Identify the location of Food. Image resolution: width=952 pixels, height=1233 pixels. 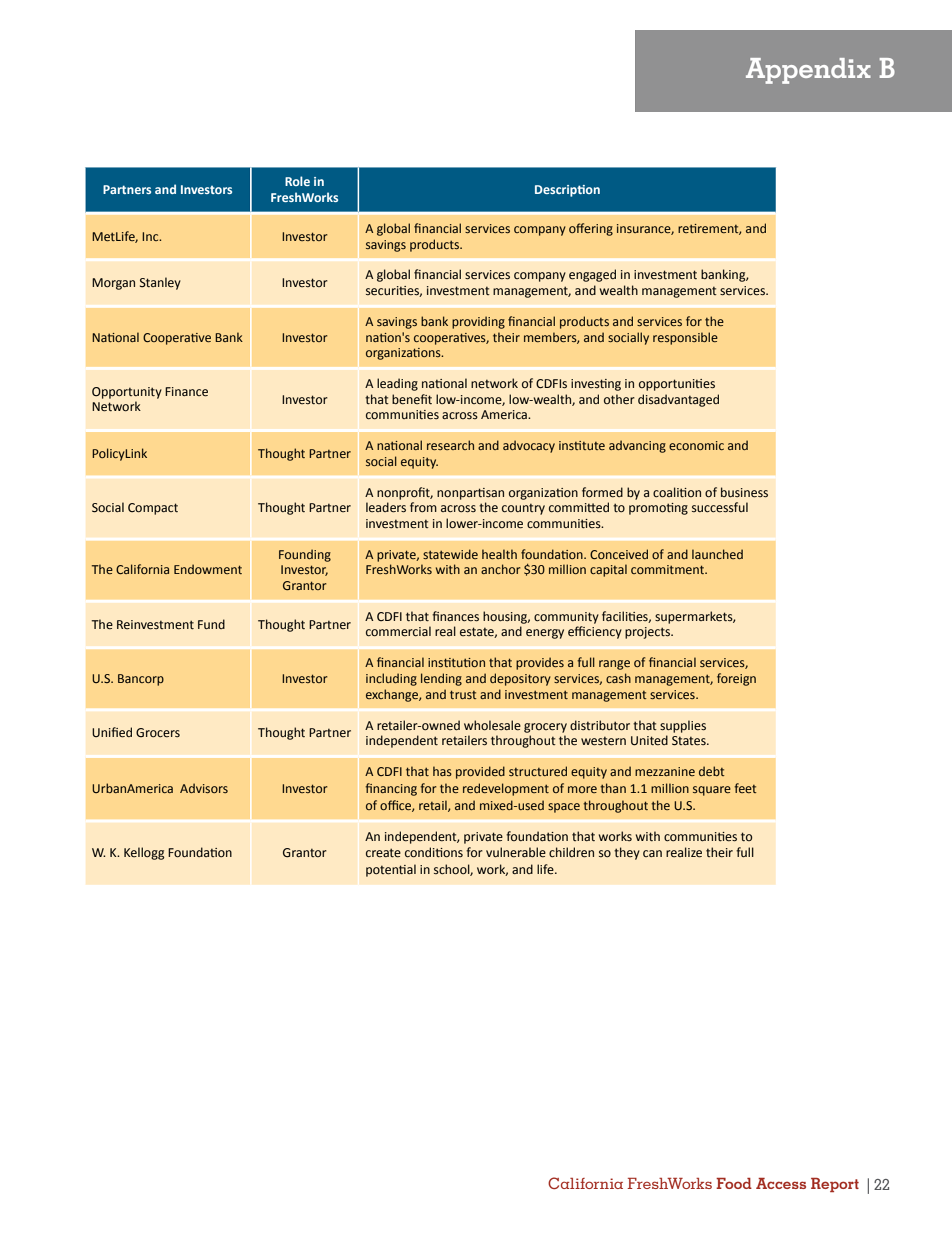
(734, 1183).
